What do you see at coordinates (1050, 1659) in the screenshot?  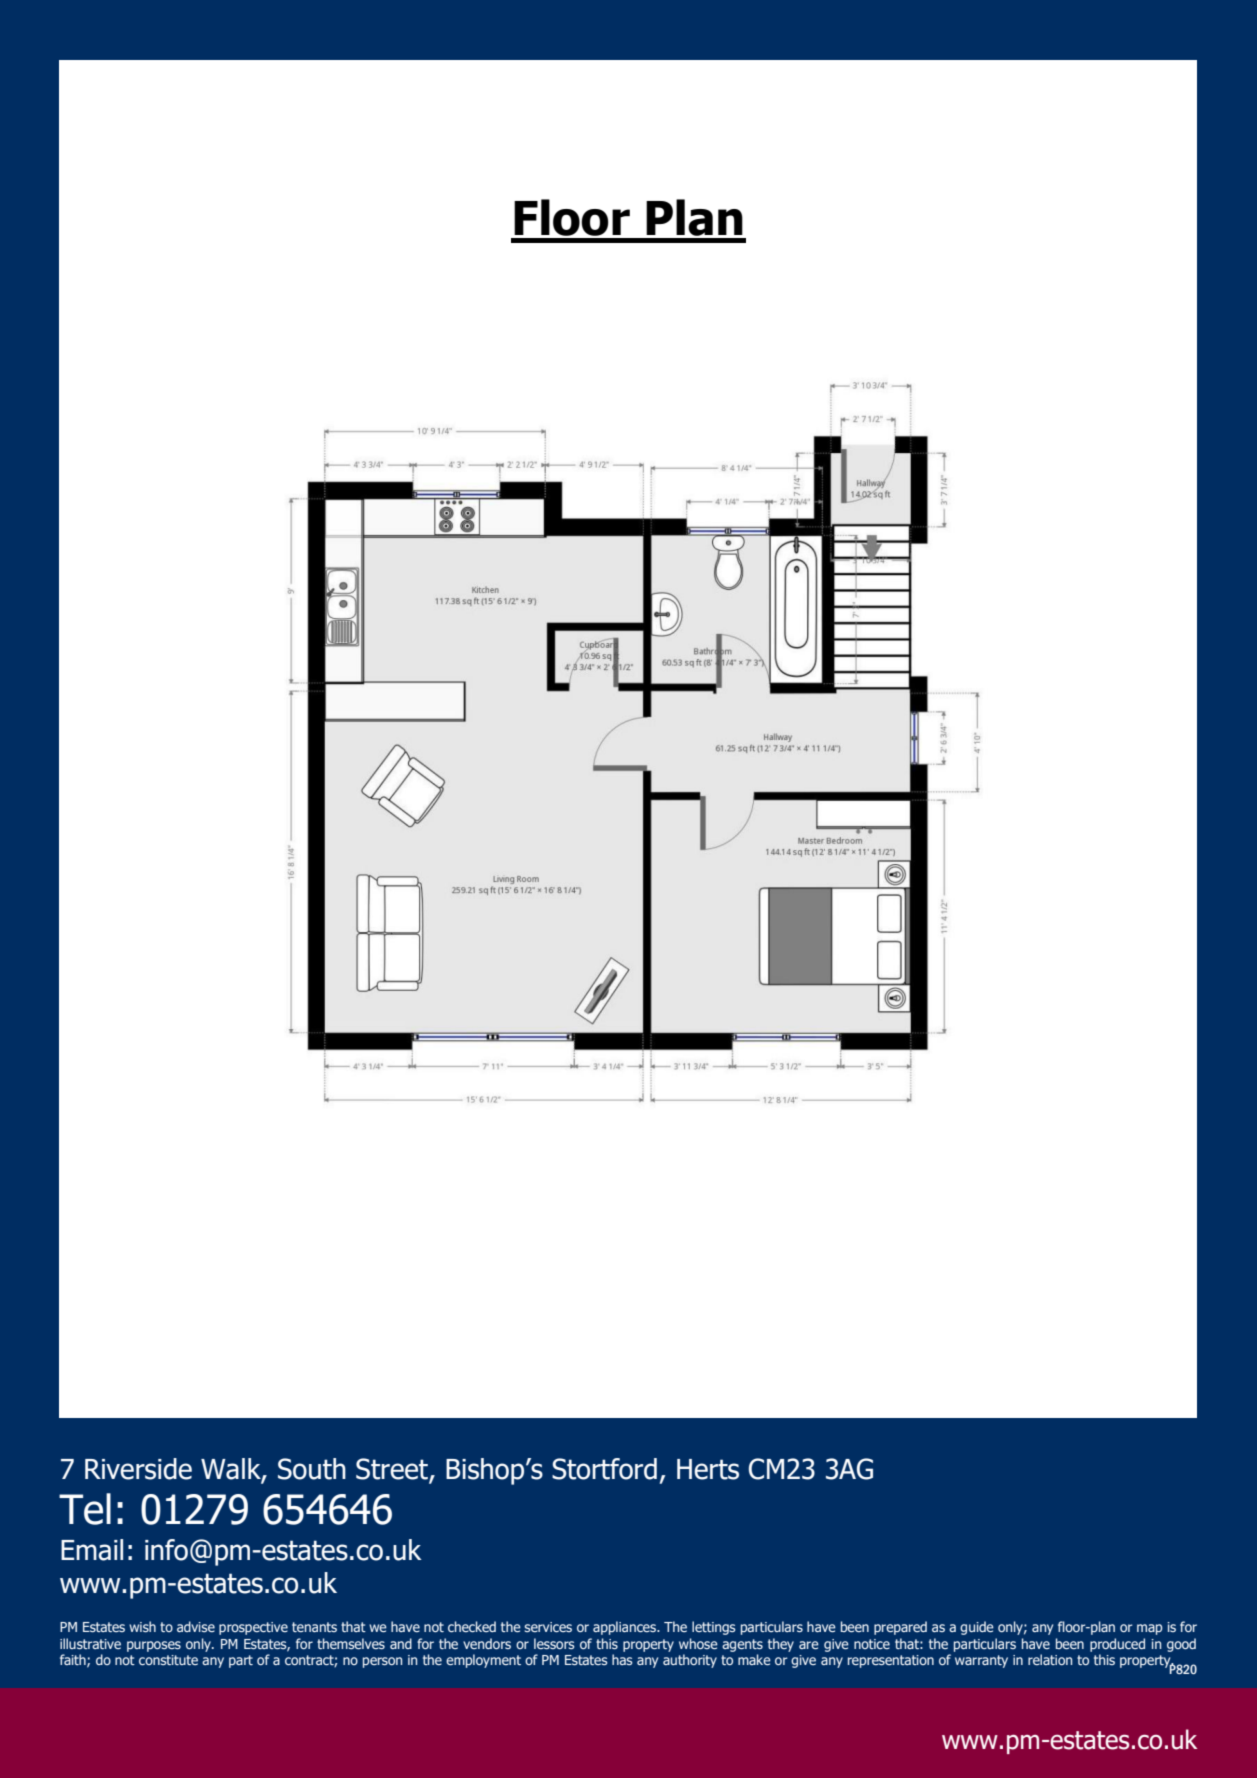 I see `relation` at bounding box center [1050, 1659].
